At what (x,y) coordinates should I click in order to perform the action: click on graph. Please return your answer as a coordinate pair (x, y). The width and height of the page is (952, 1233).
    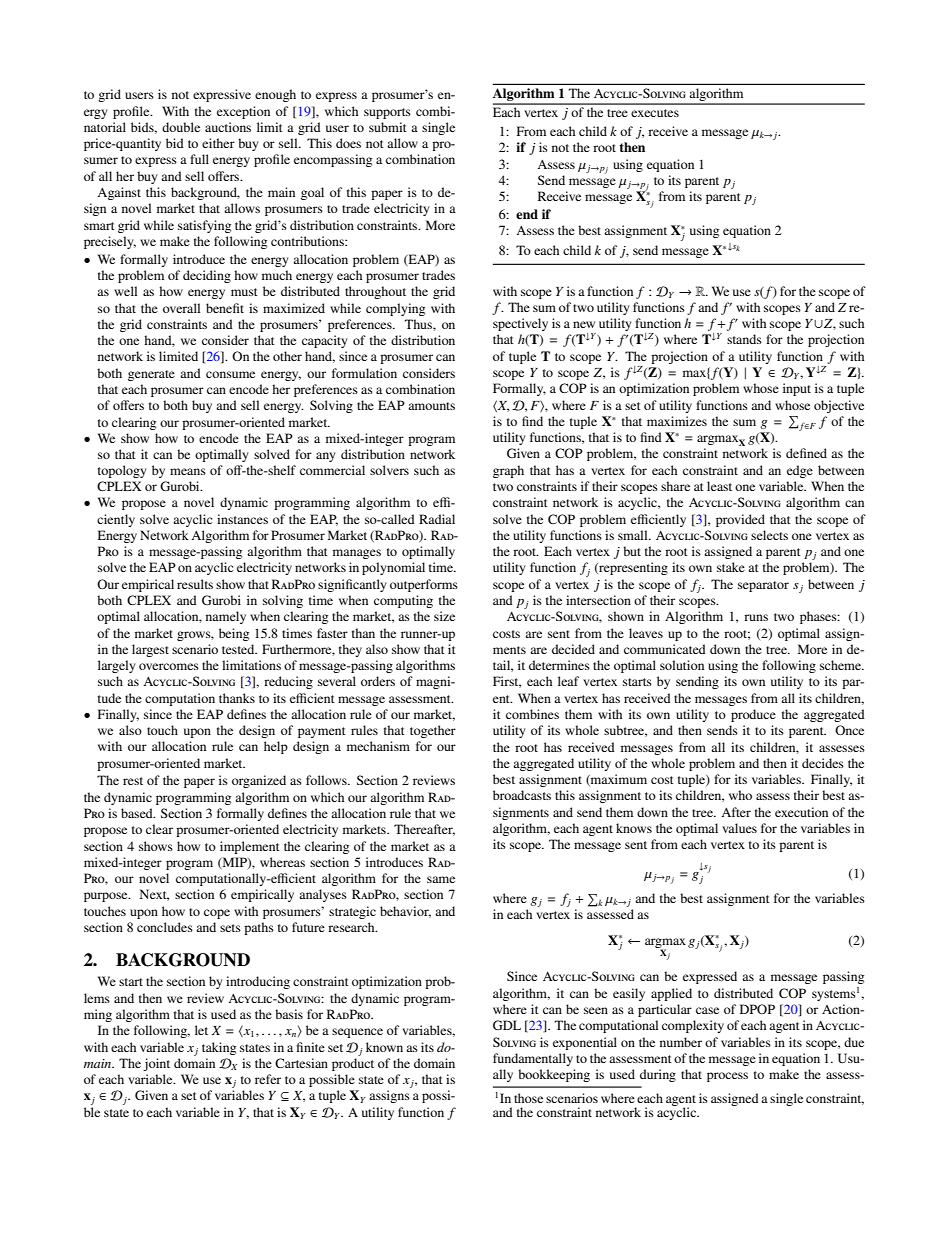
    Looking at the image, I should click on (508, 471).
